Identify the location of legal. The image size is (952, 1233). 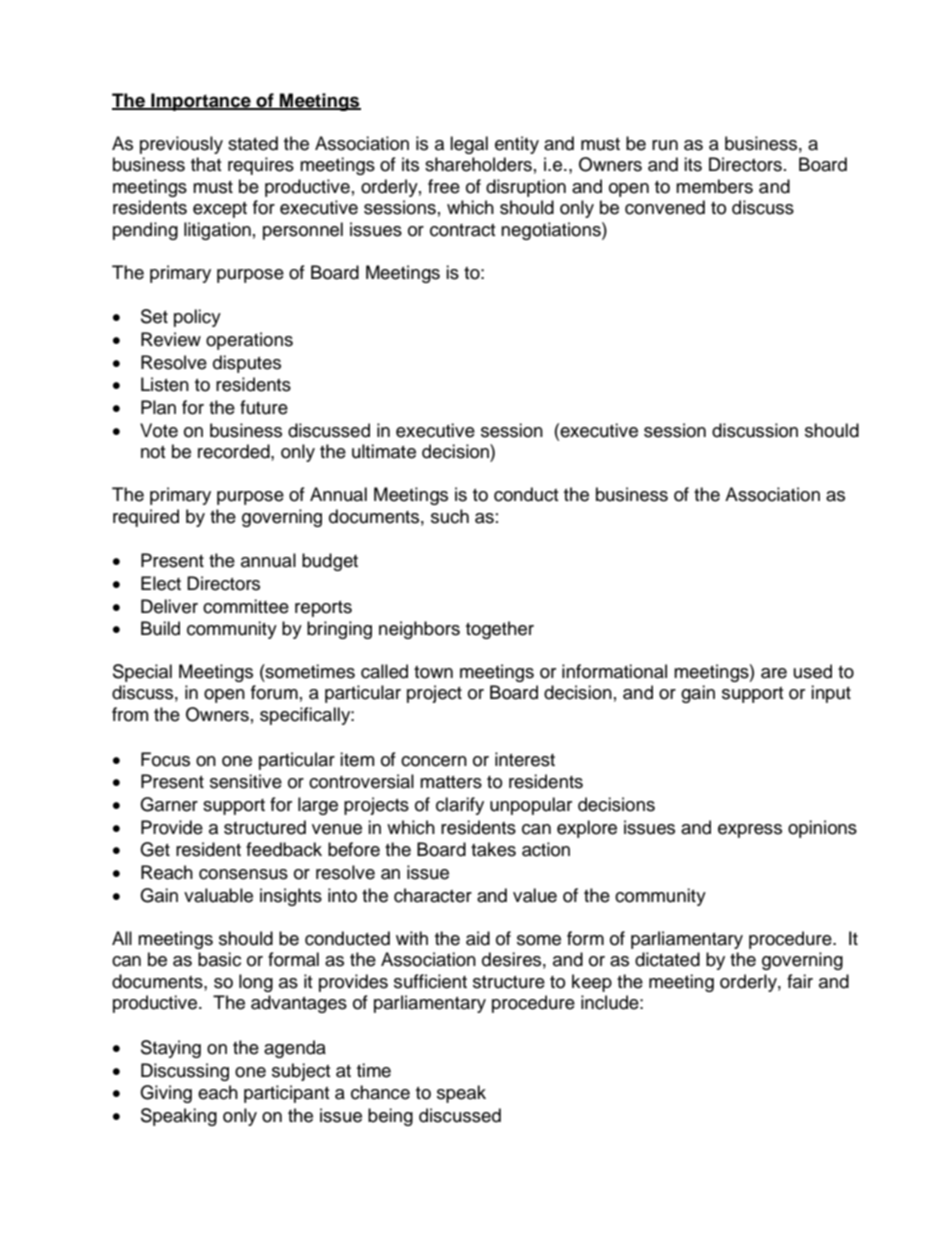
(469, 145).
